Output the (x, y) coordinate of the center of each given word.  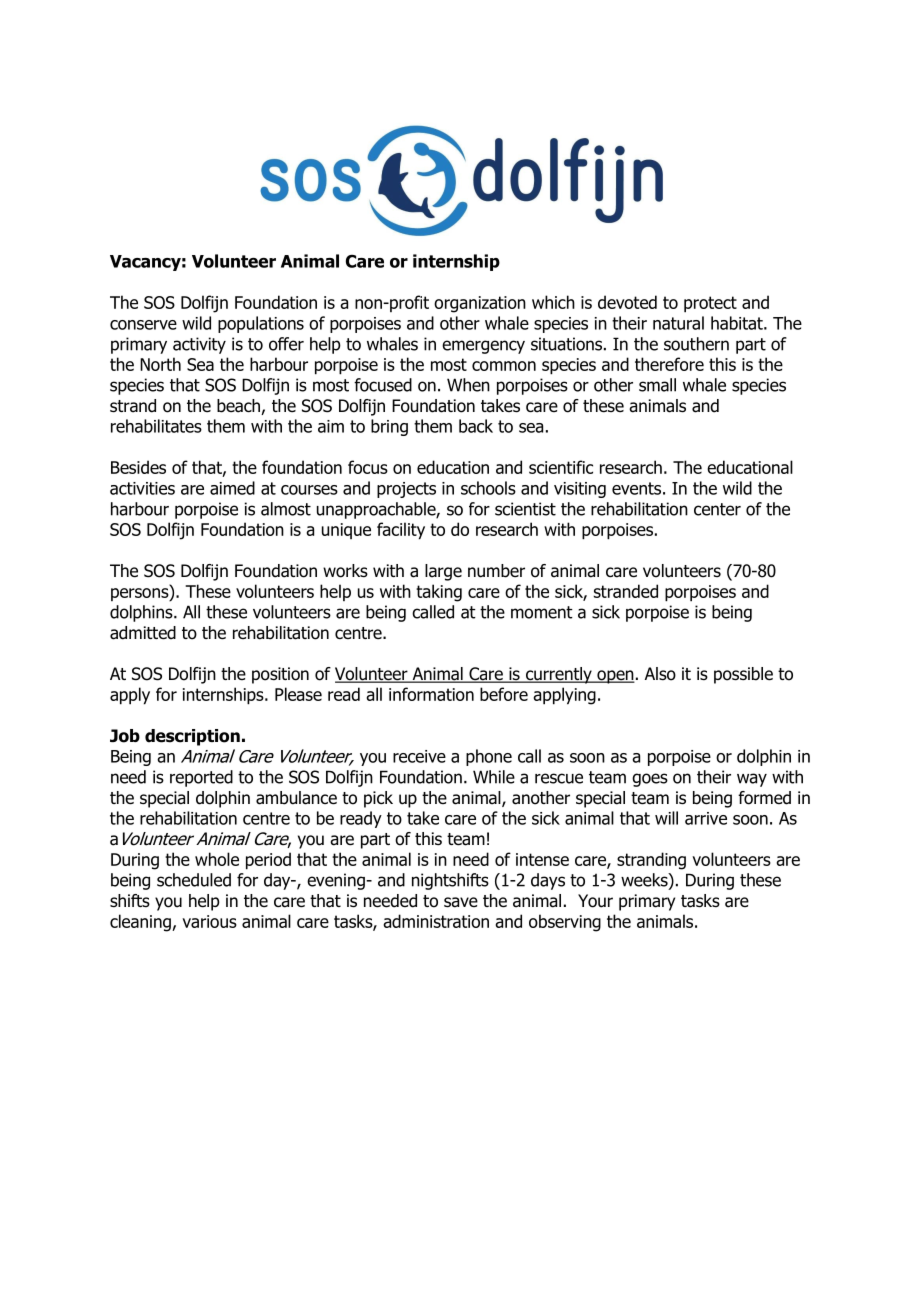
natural (678, 323)
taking (439, 593)
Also (660, 674)
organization (480, 304)
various (209, 921)
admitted (143, 633)
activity (199, 345)
